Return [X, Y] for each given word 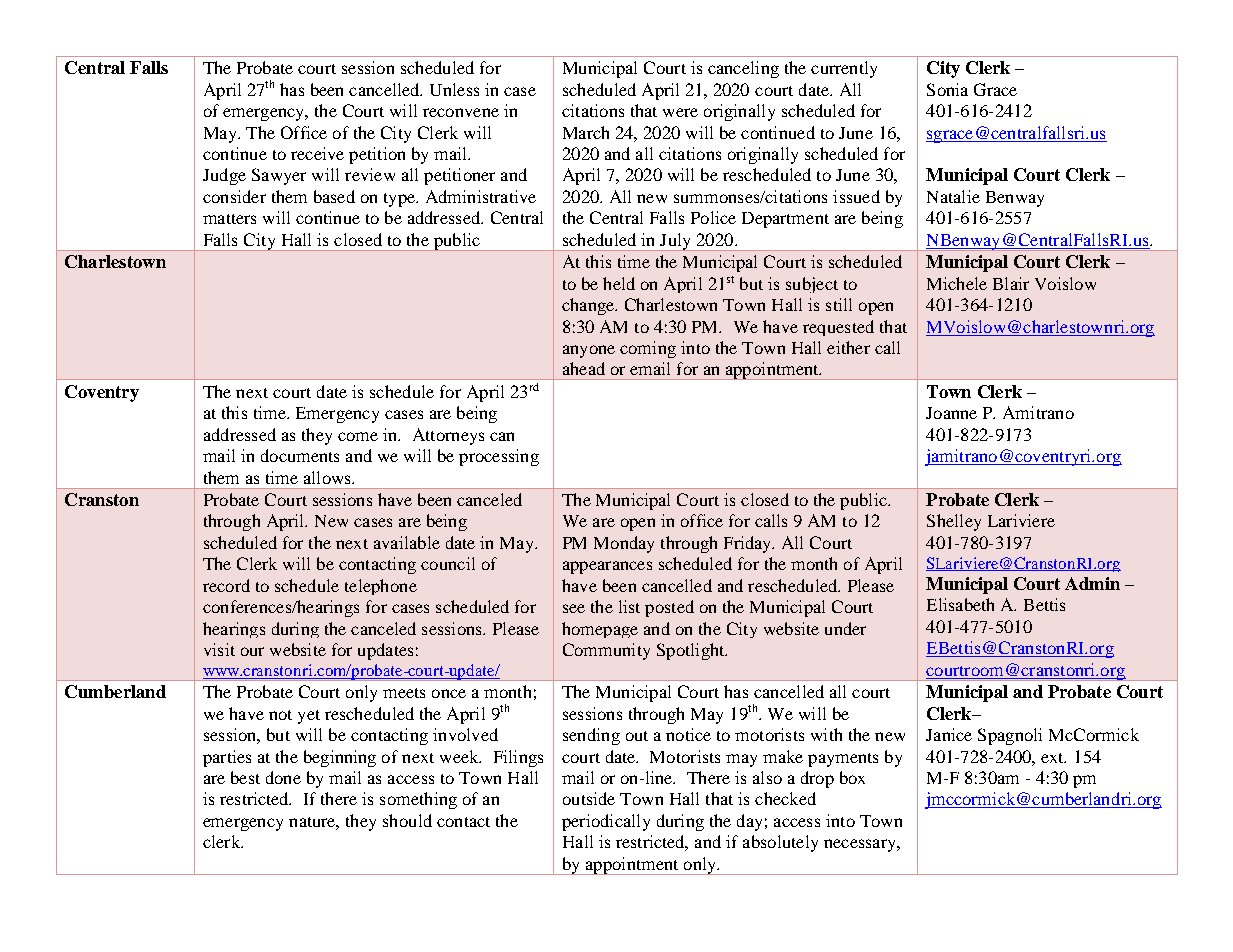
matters [229, 219]
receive [317, 153]
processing [499, 457]
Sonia [947, 89]
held [619, 283]
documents [300, 455]
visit [219, 649]
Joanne [951, 413]
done [283, 777]
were [680, 112]
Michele [957, 283]
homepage [600, 630]
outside [589, 798]
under [845, 628]
